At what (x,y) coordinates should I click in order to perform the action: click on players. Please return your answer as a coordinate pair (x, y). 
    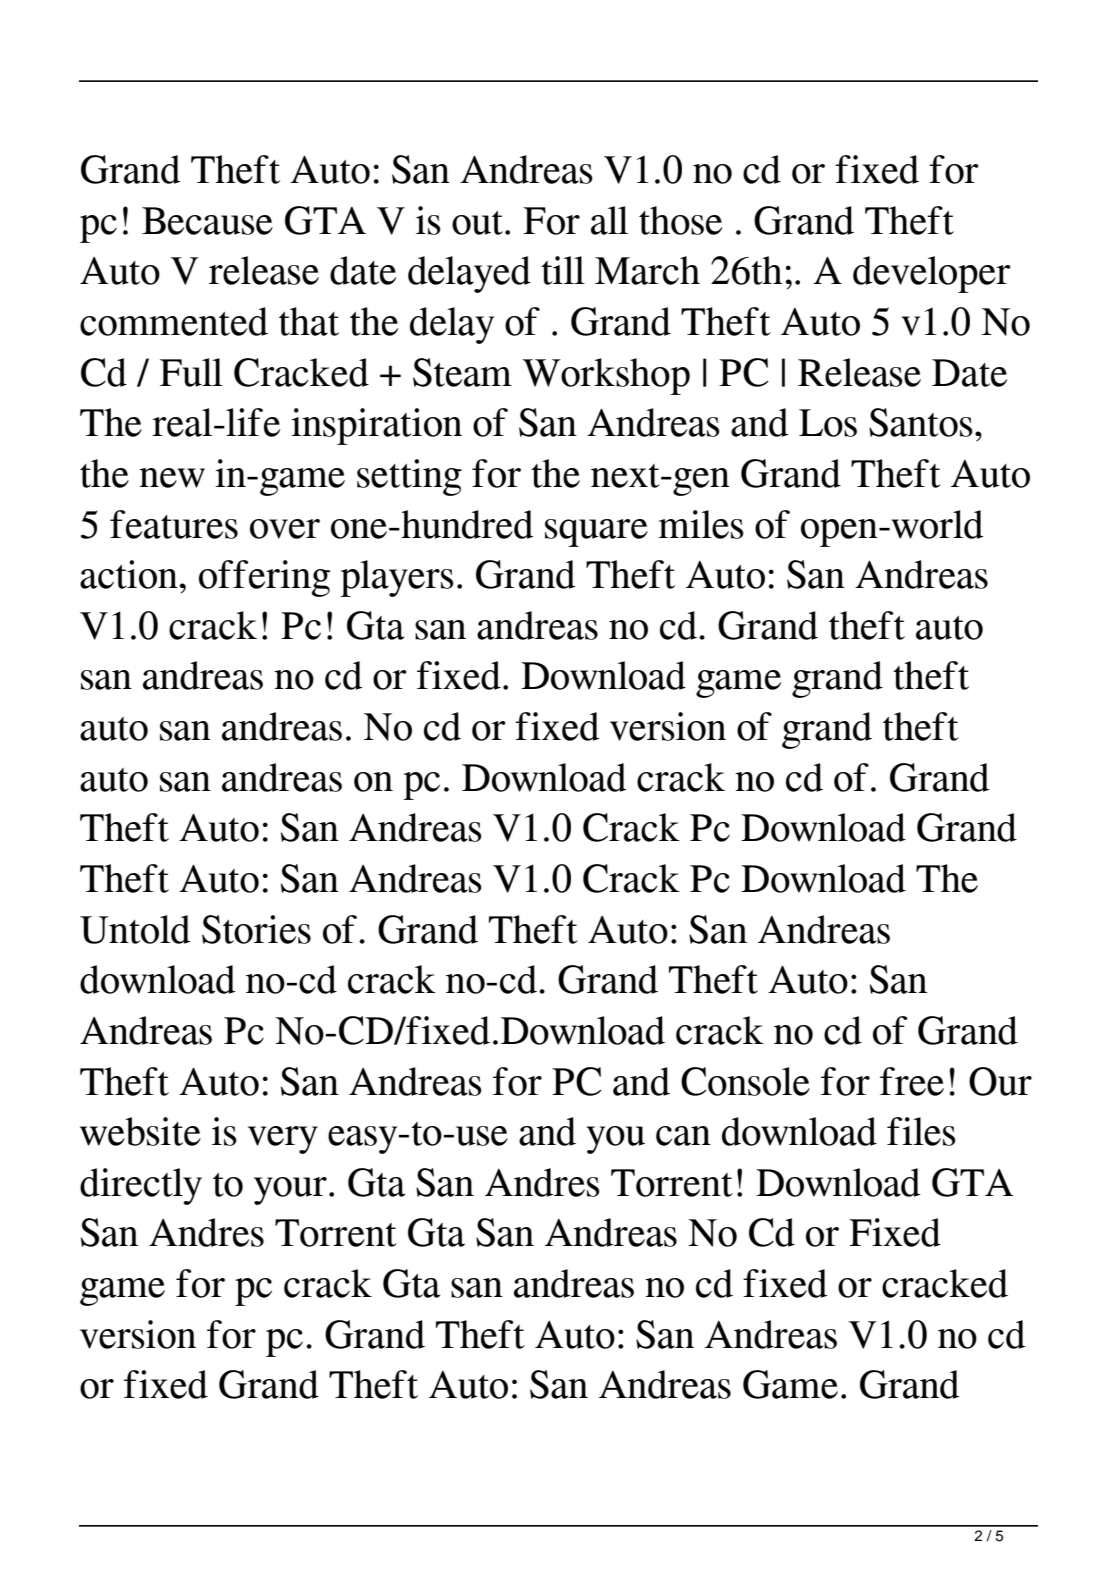
    Looking at the image, I should click on (397, 578).
